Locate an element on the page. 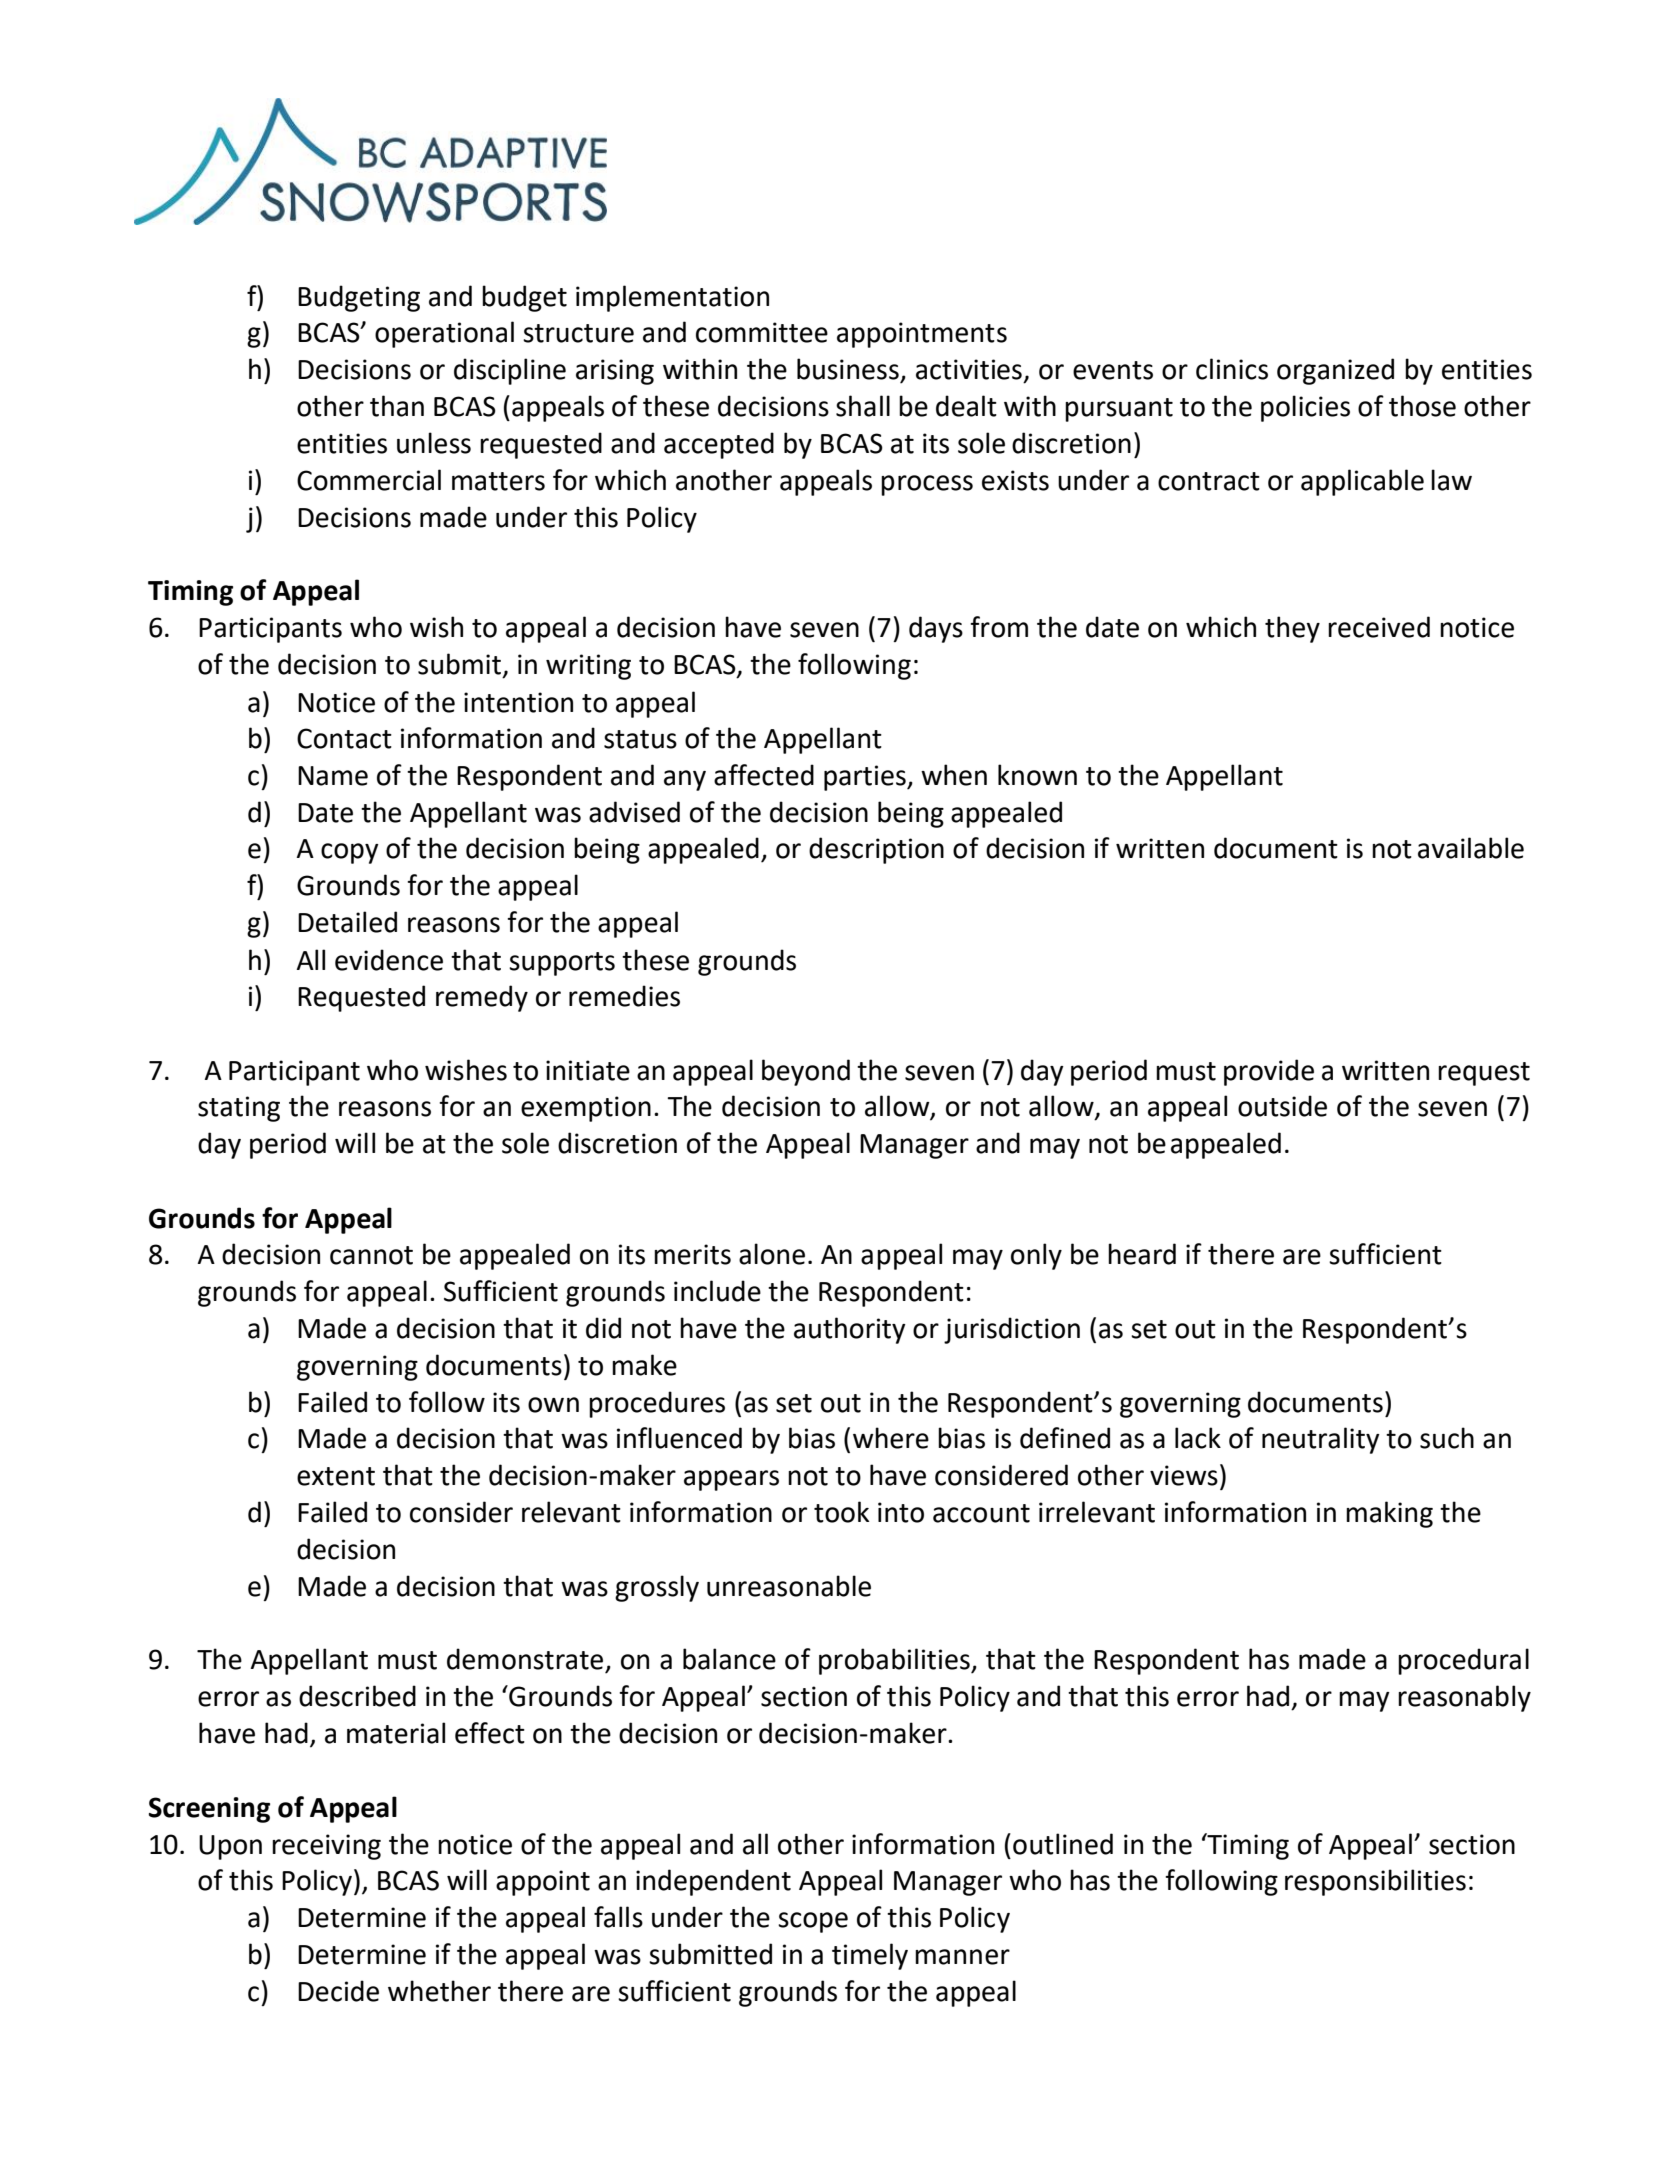 The height and width of the image is (2173, 1679). available is located at coordinates (1471, 848).
